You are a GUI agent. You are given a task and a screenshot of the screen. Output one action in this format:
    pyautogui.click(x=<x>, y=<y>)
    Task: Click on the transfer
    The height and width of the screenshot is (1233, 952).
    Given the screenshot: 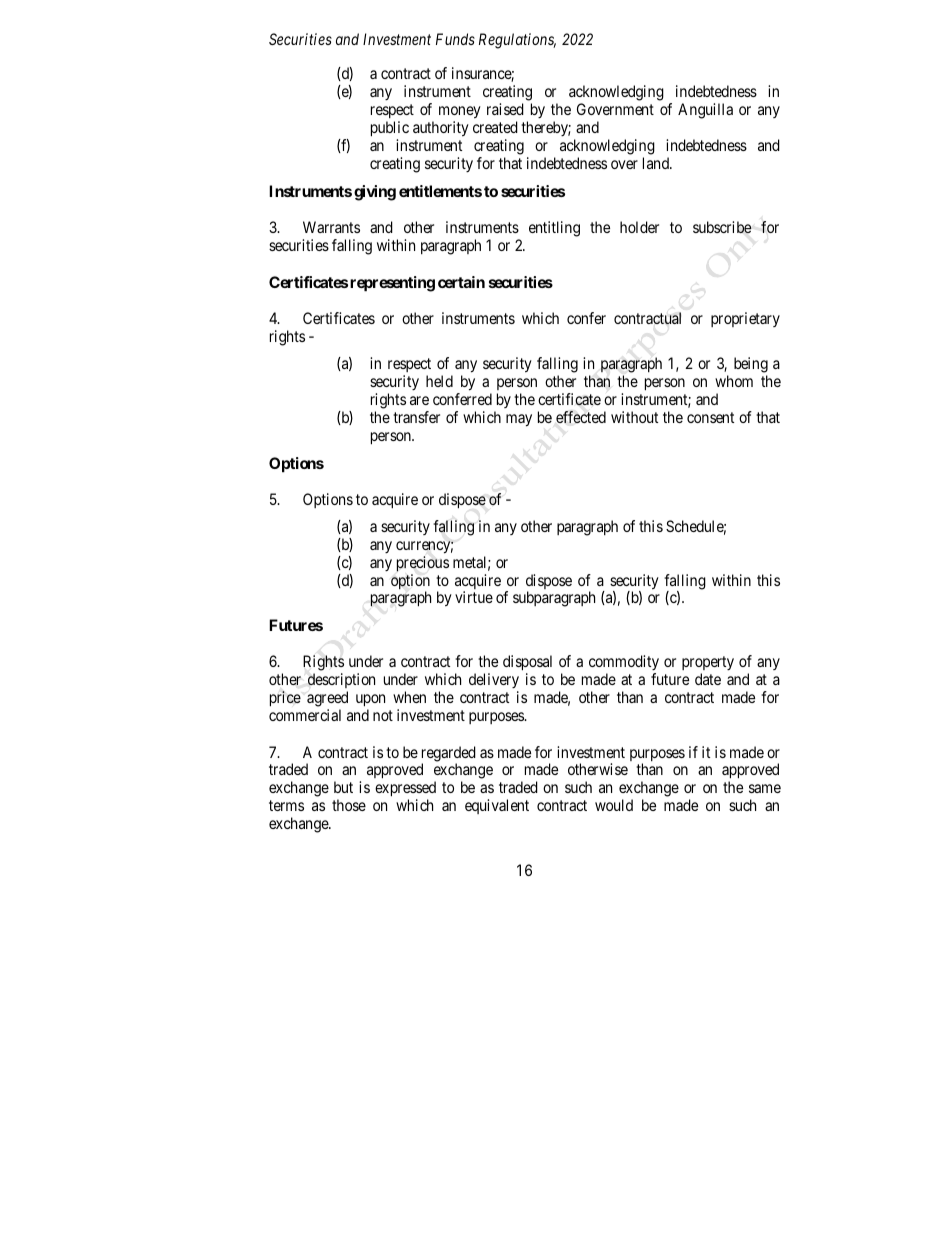 What is the action you would take?
    pyautogui.click(x=416, y=417)
